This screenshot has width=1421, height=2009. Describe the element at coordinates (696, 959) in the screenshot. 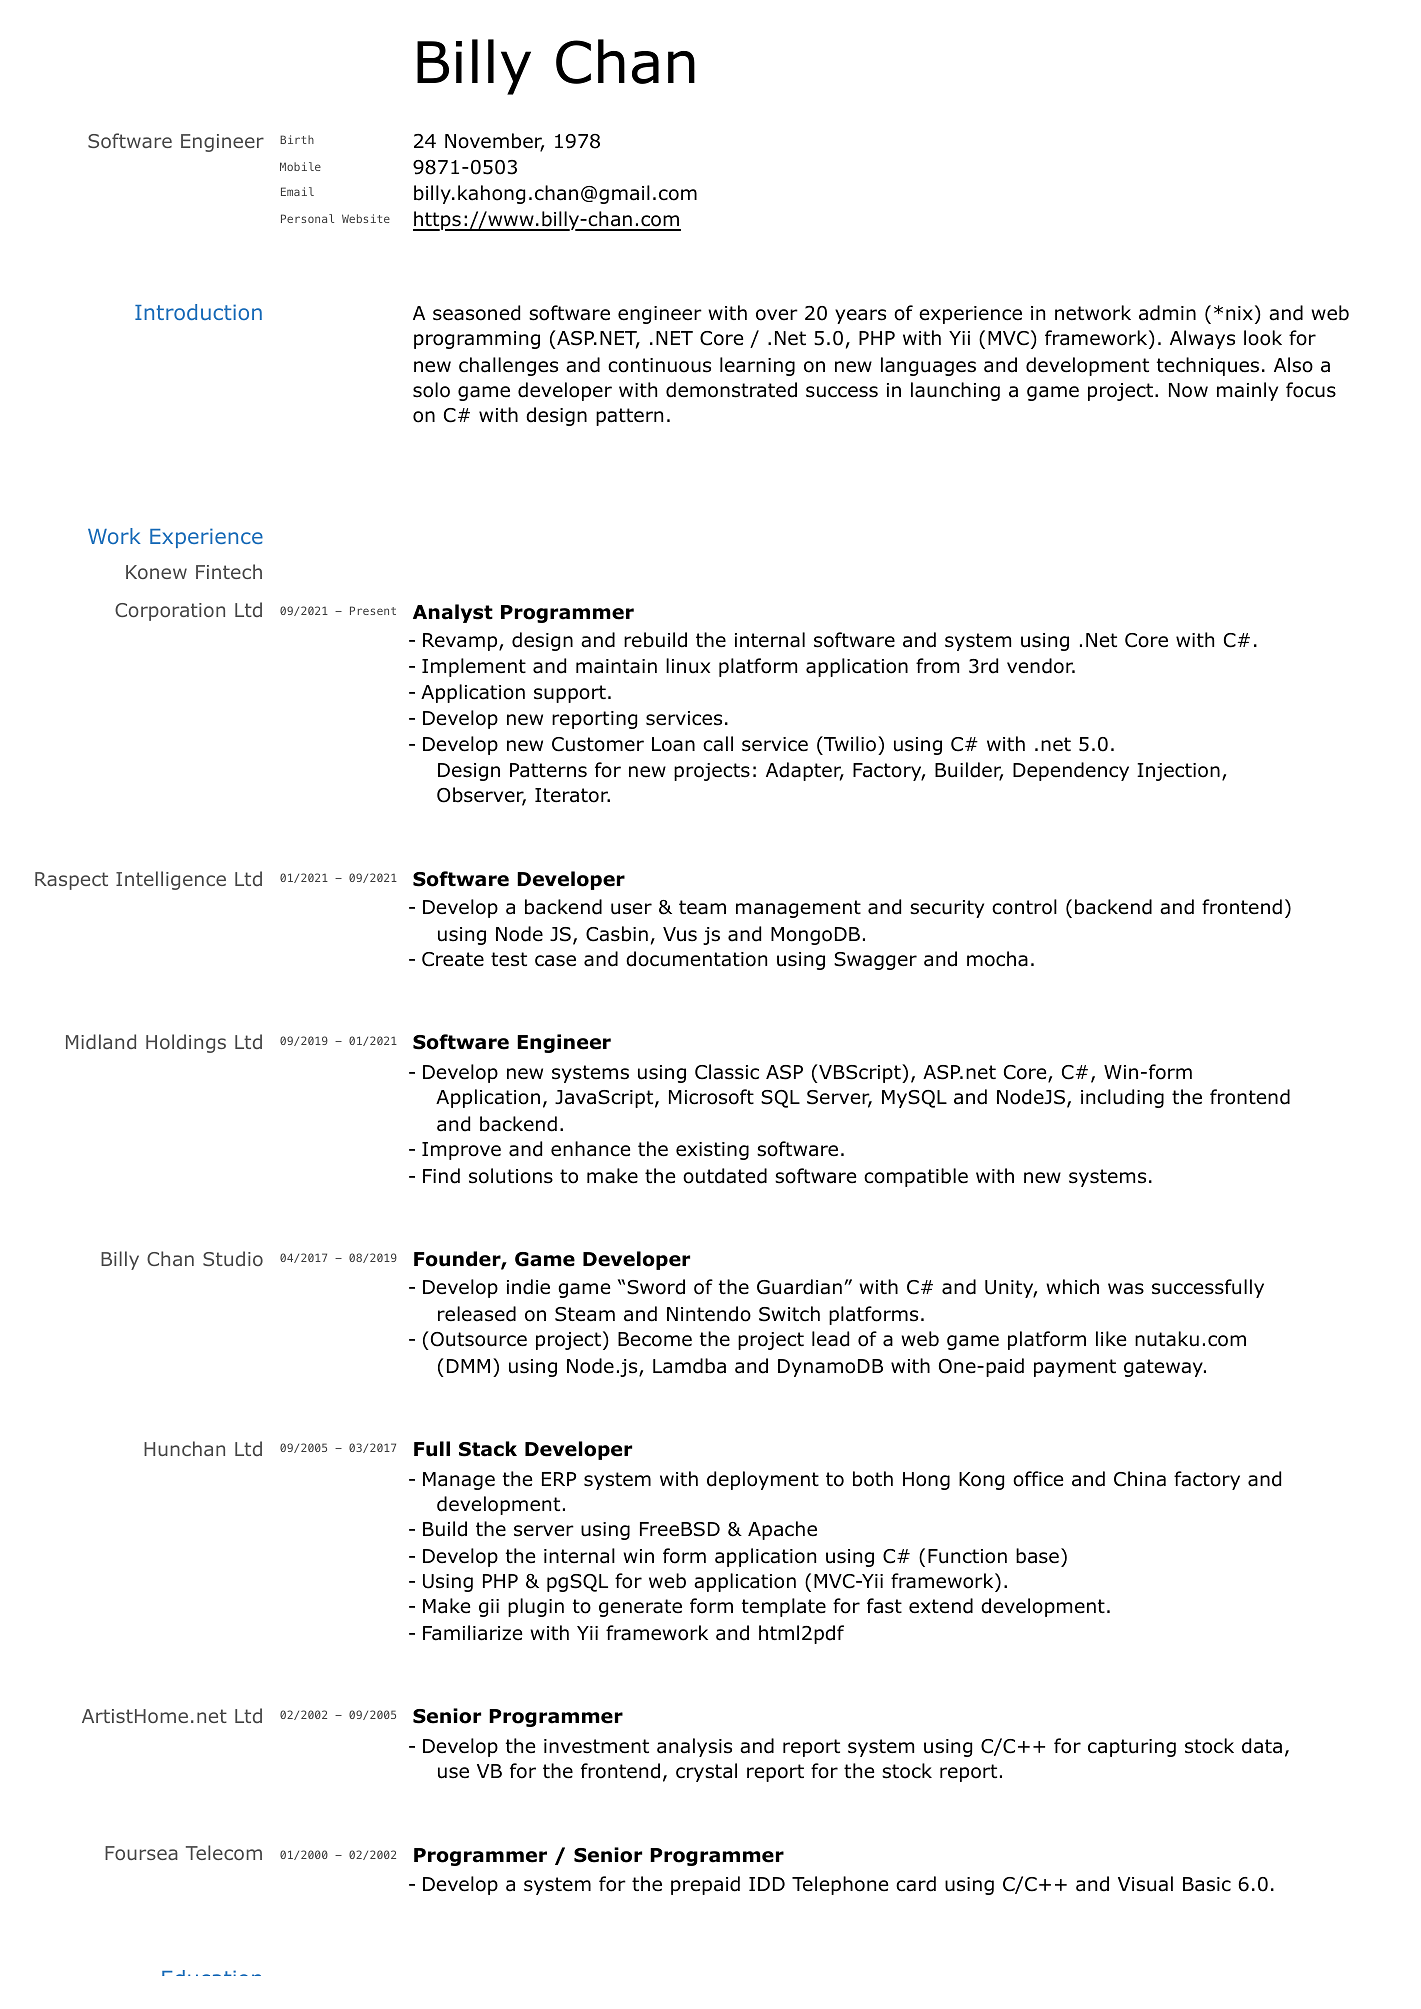

I see `documentation` at that location.
